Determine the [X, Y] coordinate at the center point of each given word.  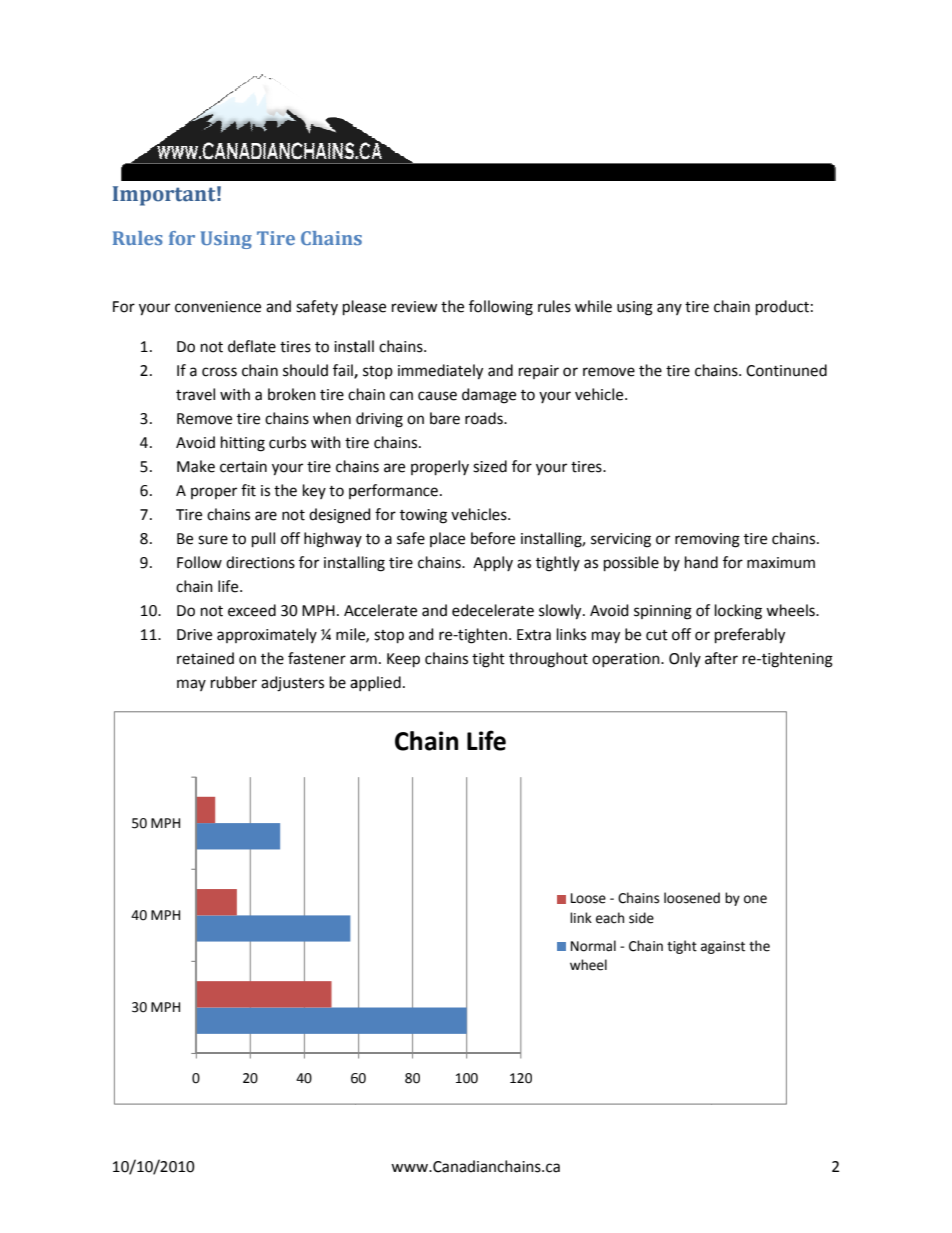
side [641, 918]
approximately [267, 635]
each [610, 918]
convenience [218, 307]
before [493, 538]
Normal [593, 946]
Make [196, 466]
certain [243, 467]
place [447, 539]
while [593, 306]
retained [205, 658]
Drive [194, 635]
